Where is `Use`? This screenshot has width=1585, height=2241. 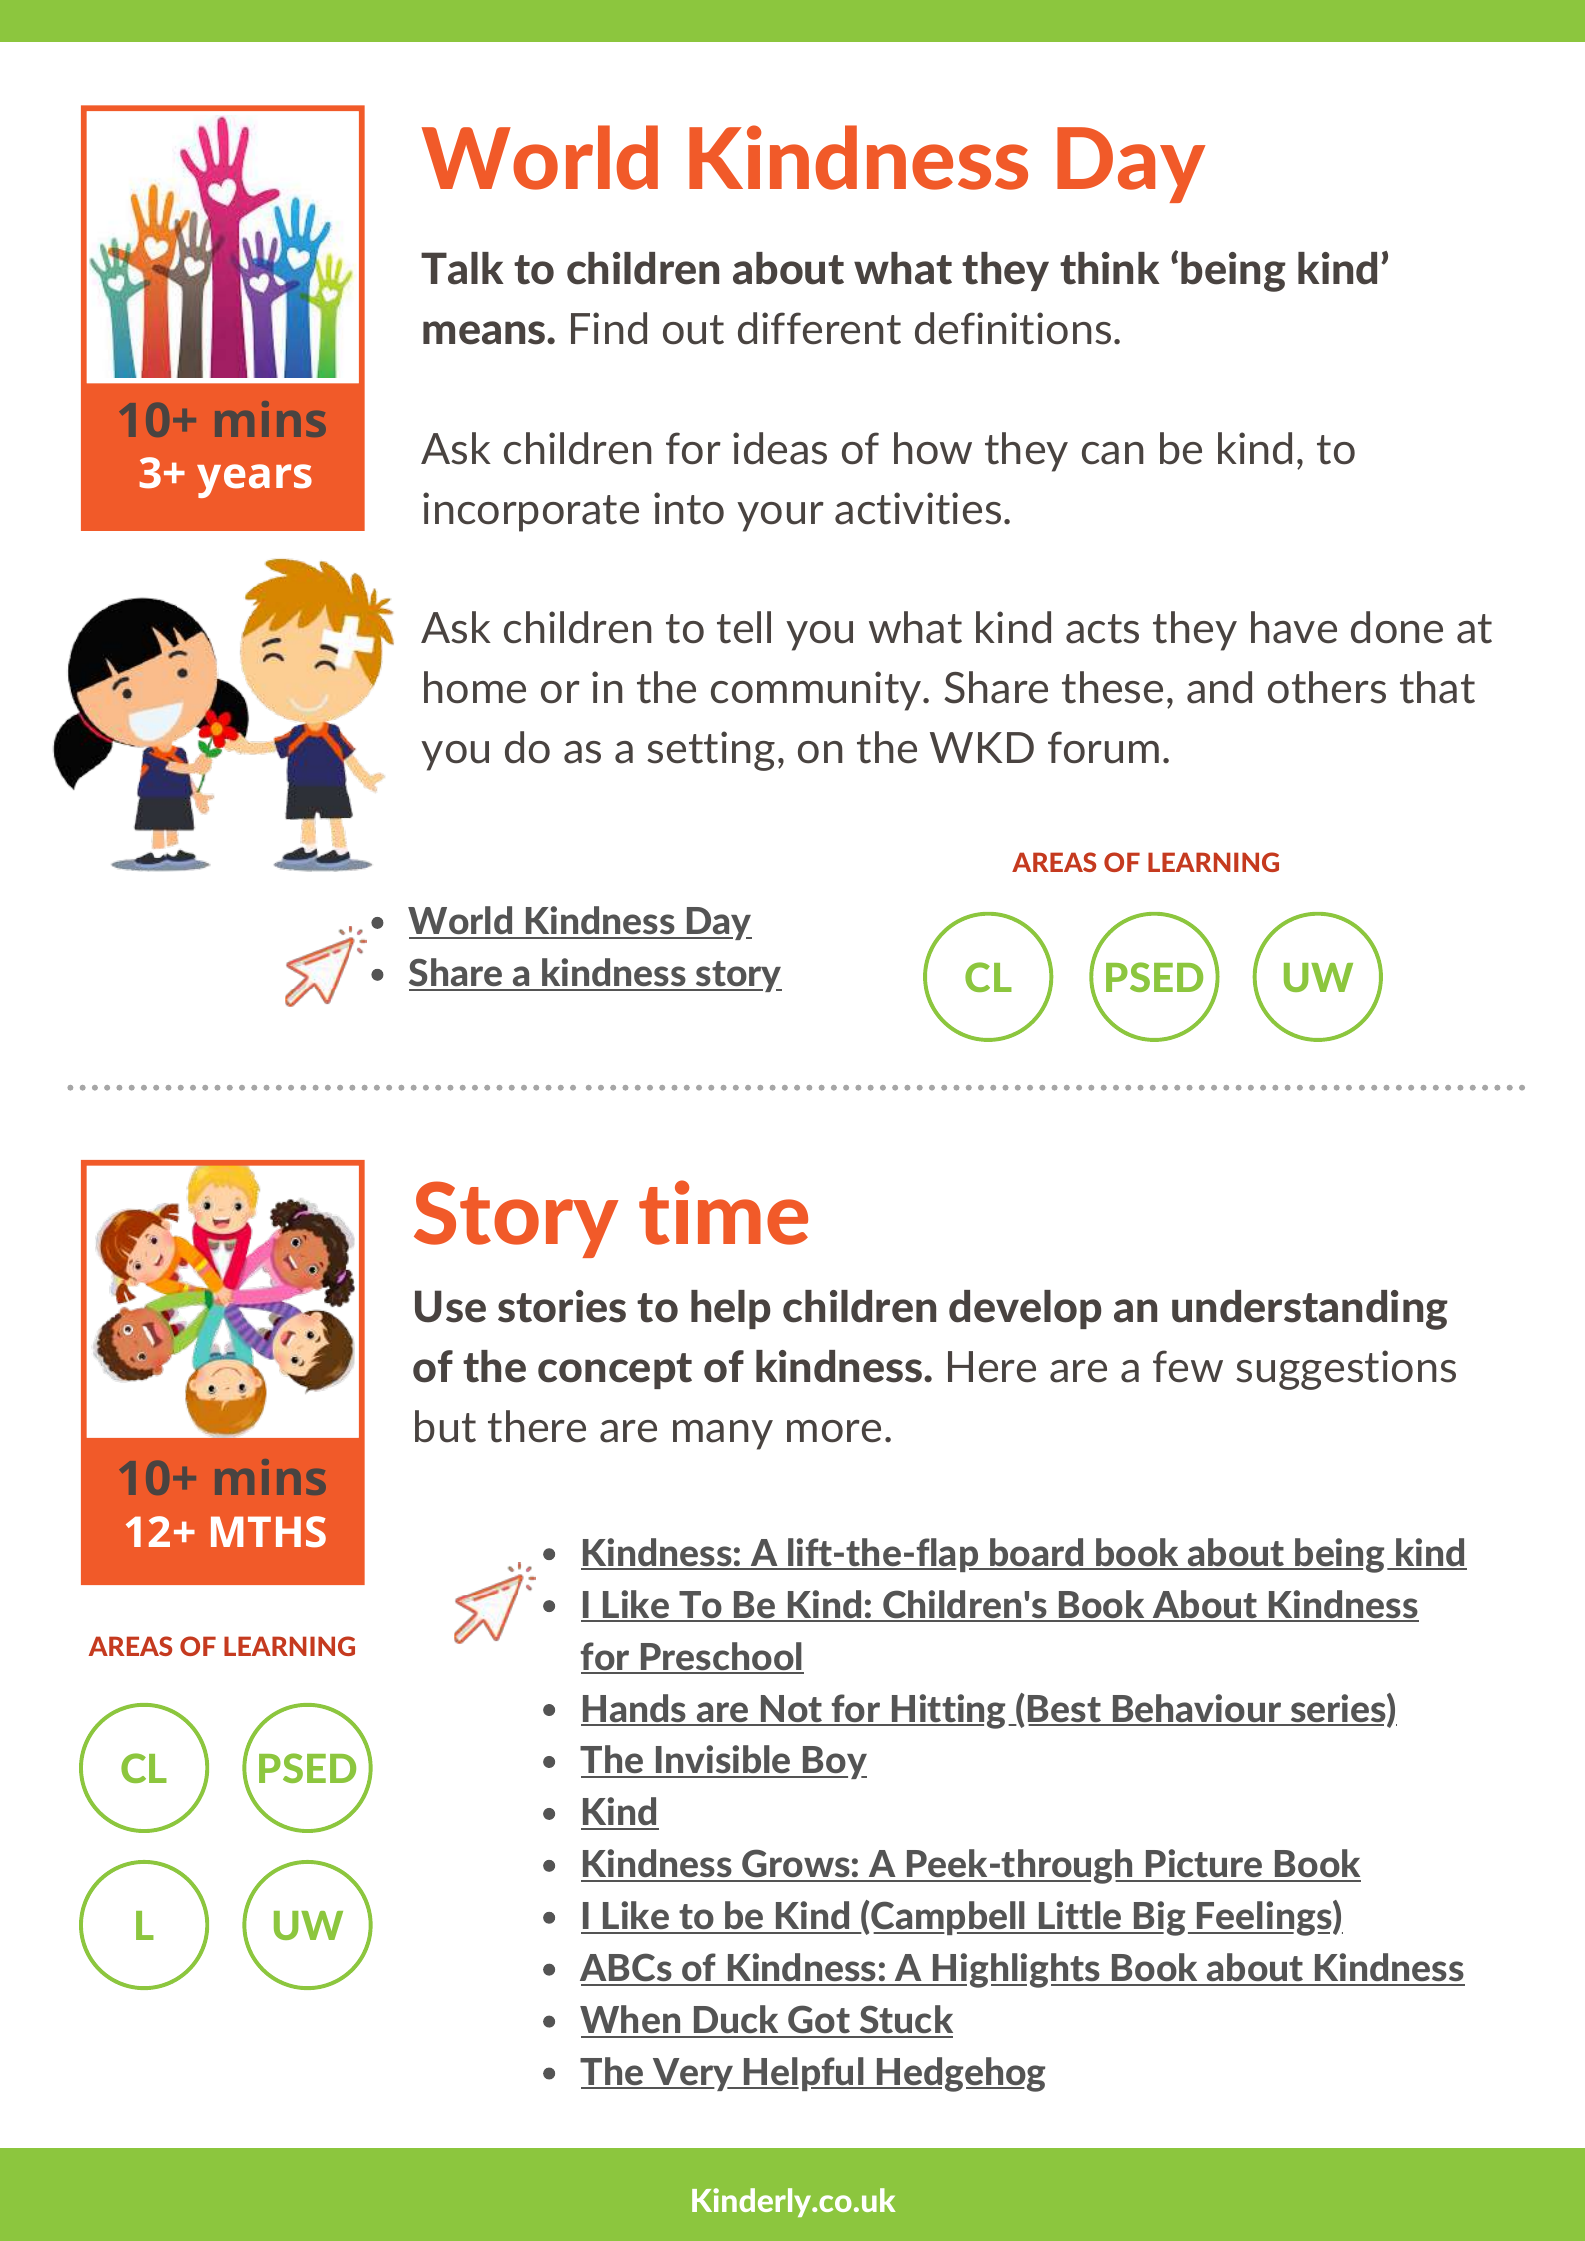
Use is located at coordinates (450, 1306).
